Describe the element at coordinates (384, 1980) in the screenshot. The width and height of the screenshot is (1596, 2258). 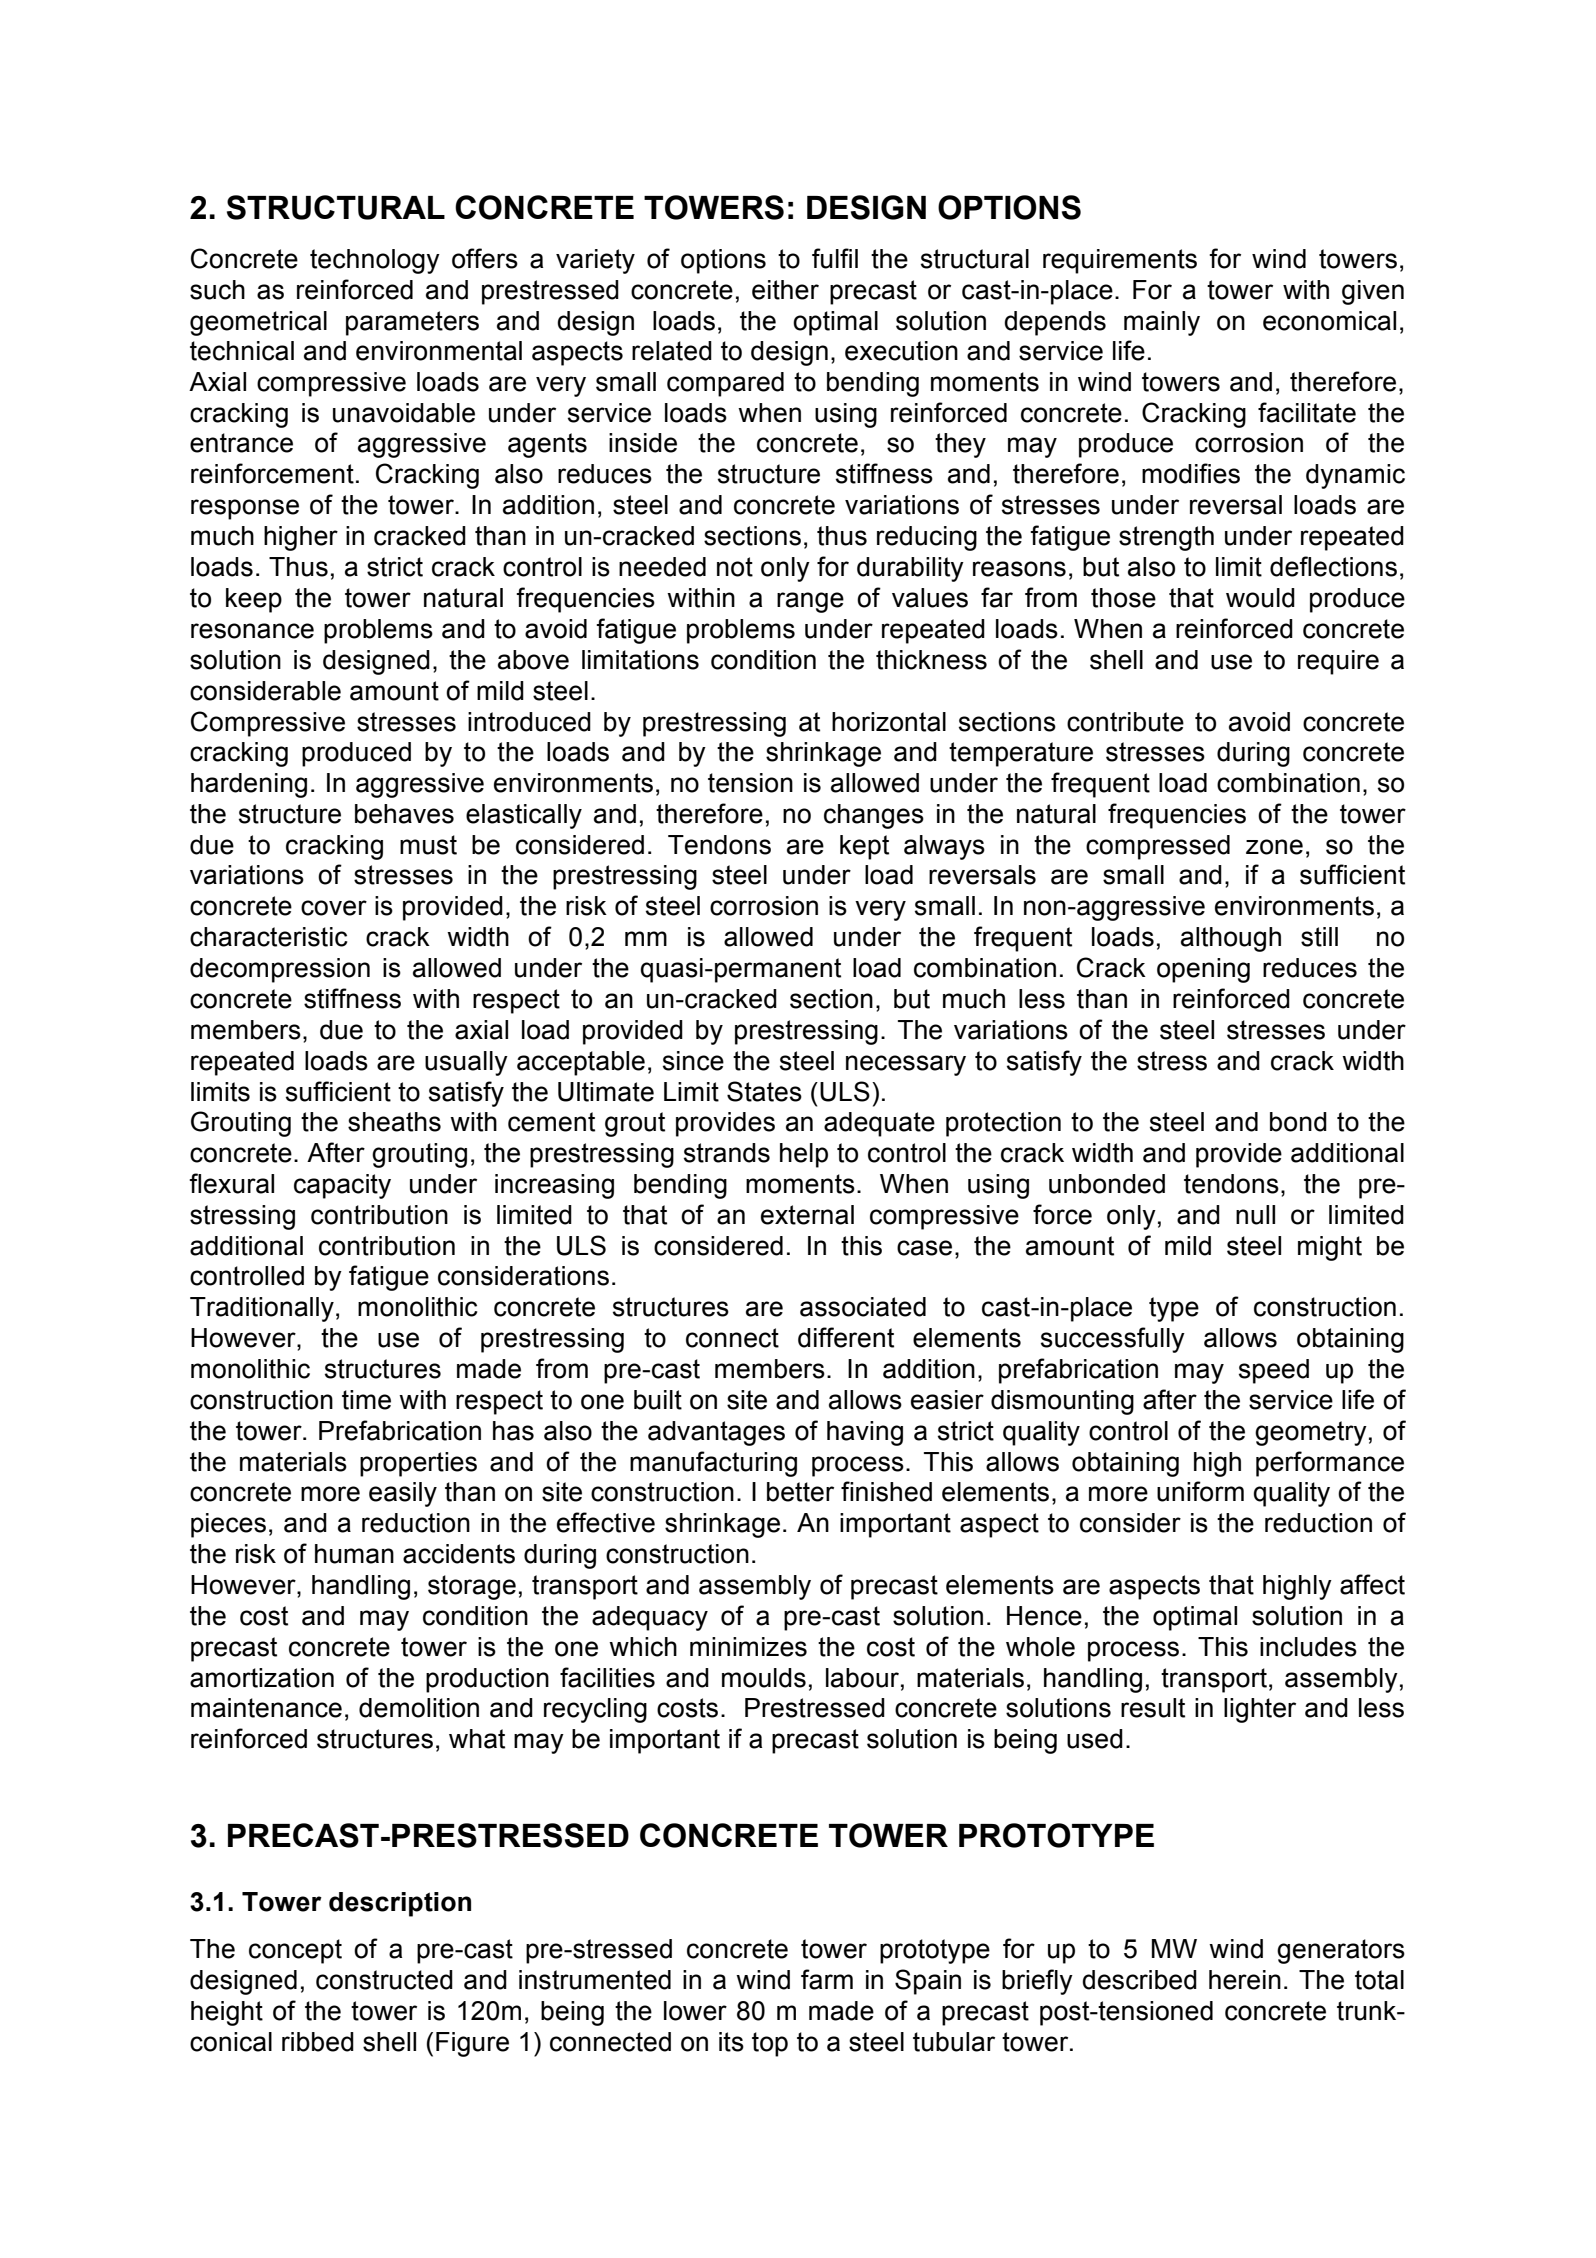
I see `constructed` at that location.
